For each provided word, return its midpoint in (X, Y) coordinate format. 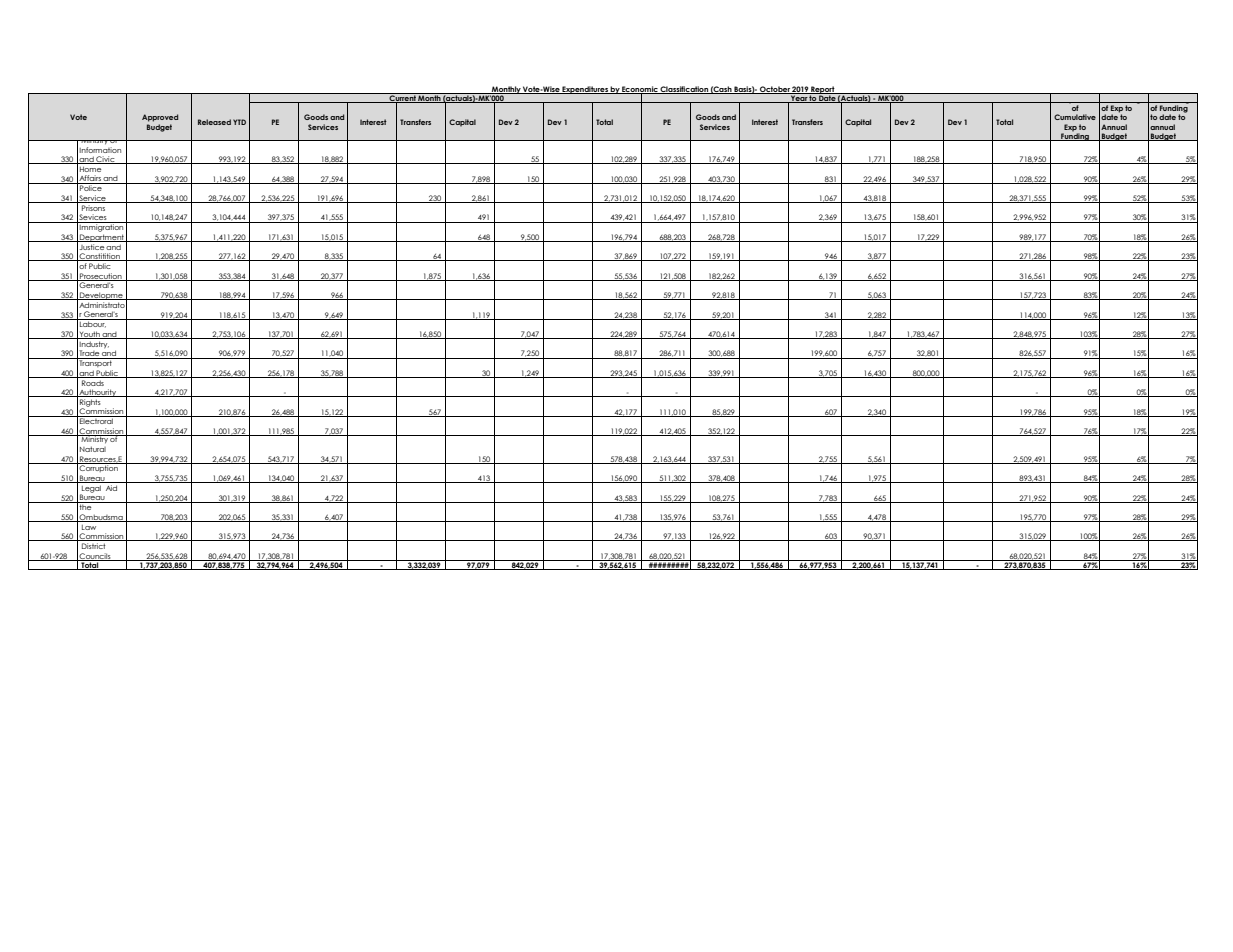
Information (100, 148)
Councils (95, 557)
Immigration (102, 227)
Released (214, 122)
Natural (93, 449)
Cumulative (1075, 117)
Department (102, 238)
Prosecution (101, 277)
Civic (105, 160)
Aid (111, 488)
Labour (92, 323)
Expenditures (585, 90)
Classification (684, 90)
